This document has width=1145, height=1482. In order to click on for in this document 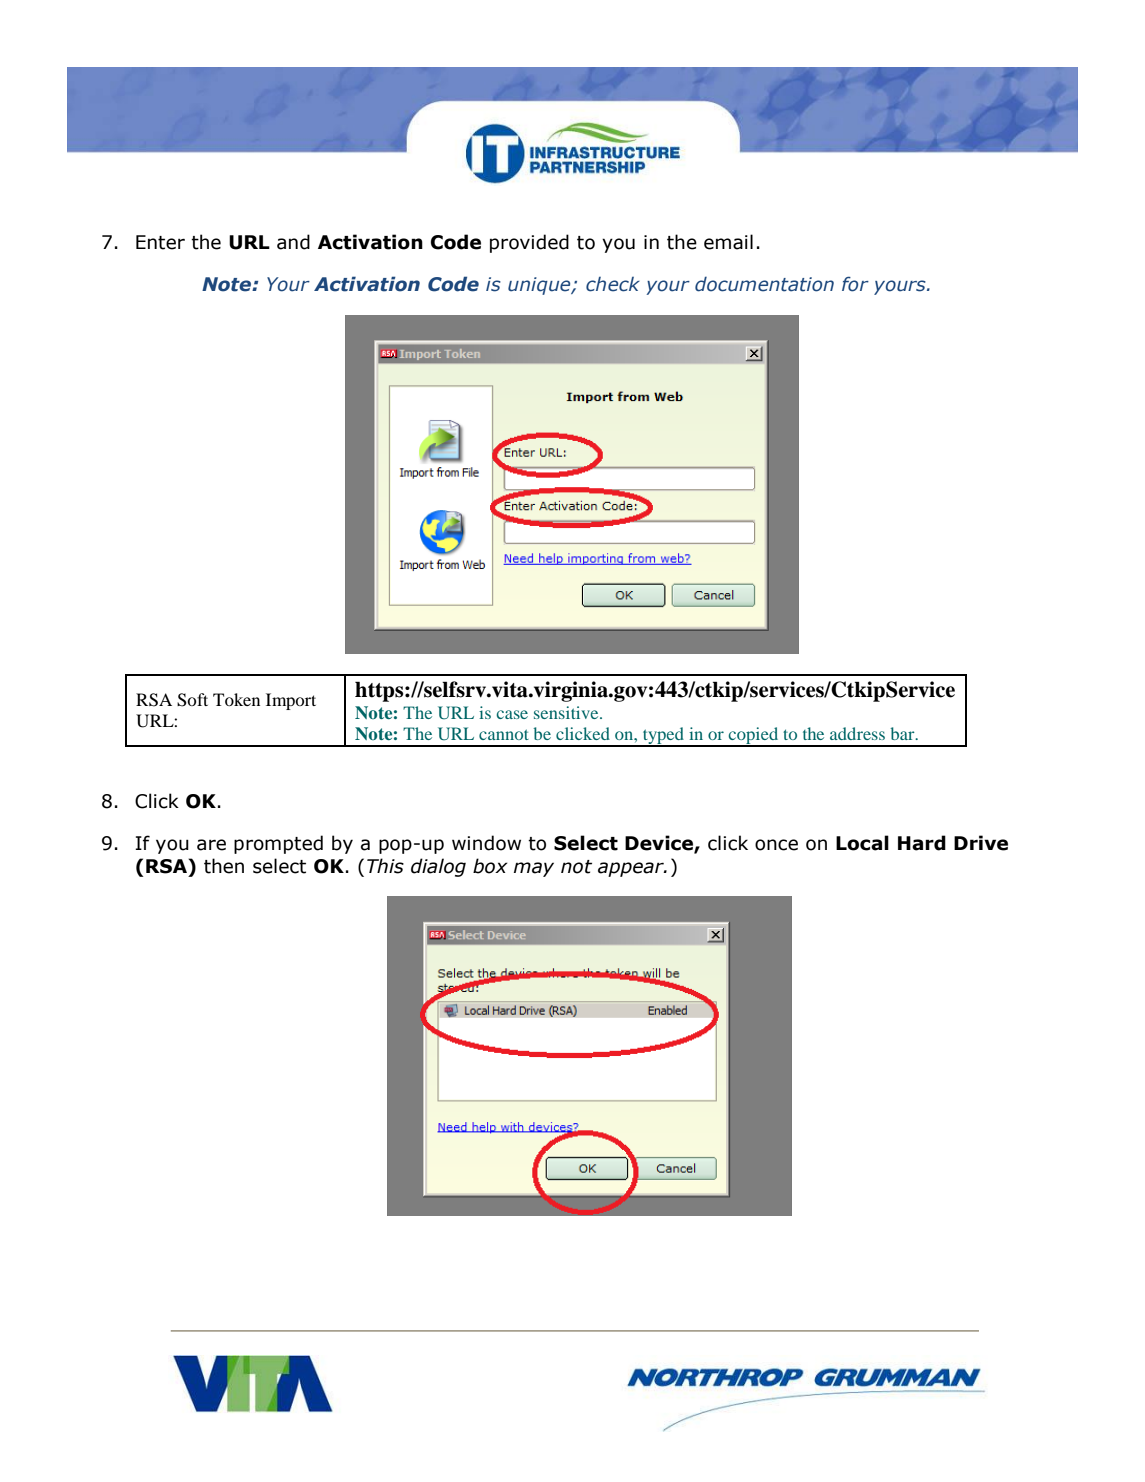, I will do `click(855, 284)`.
